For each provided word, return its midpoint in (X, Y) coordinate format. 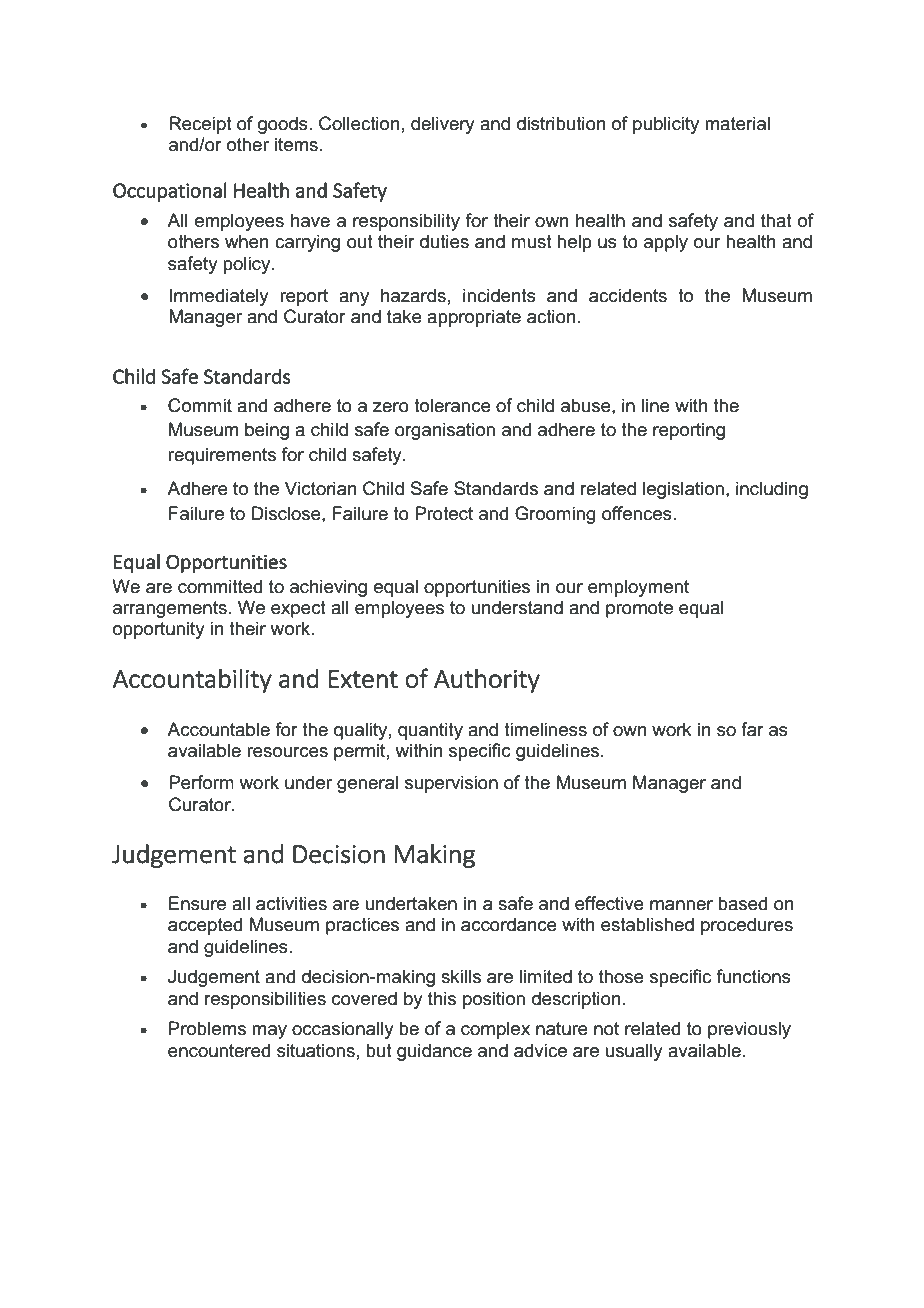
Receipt (200, 125)
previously (749, 1030)
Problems (207, 1028)
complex (495, 1030)
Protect (444, 513)
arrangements (170, 609)
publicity (666, 125)
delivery (443, 125)
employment (638, 588)
